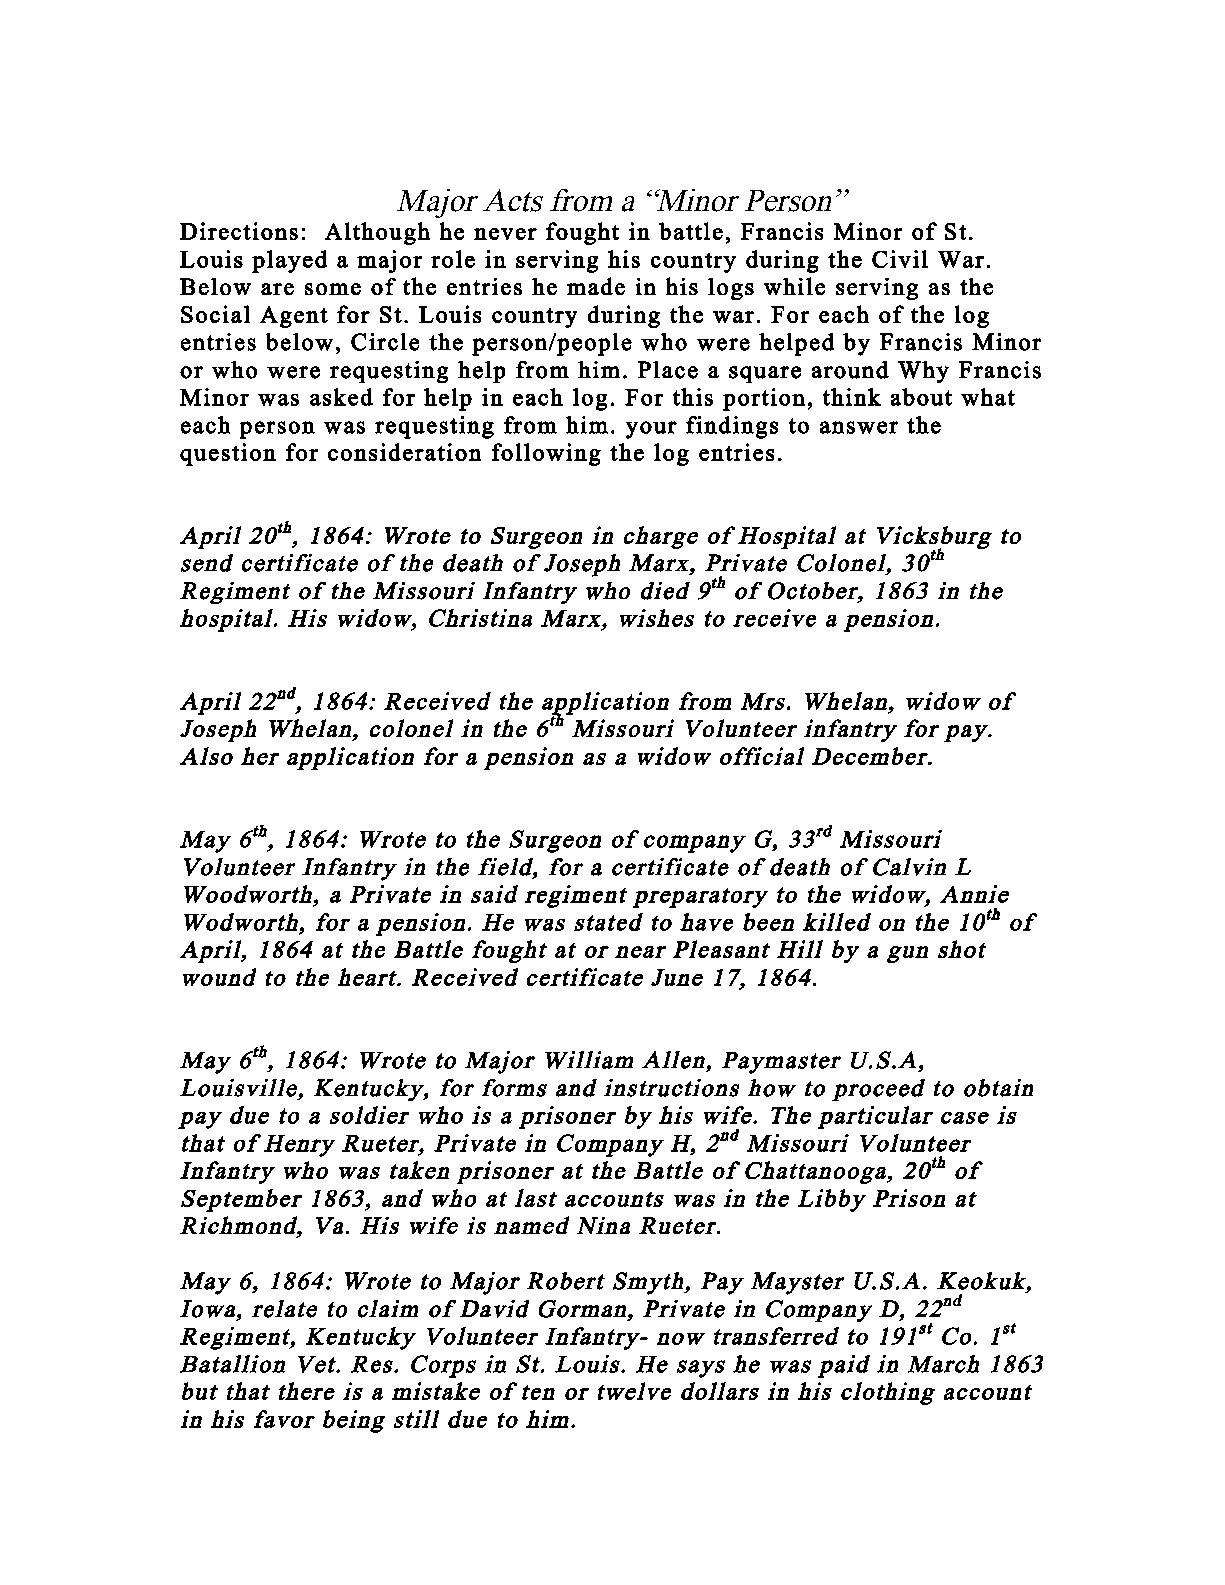  Describe the element at coordinates (294, 317) in the screenshot. I see `Agent` at that location.
